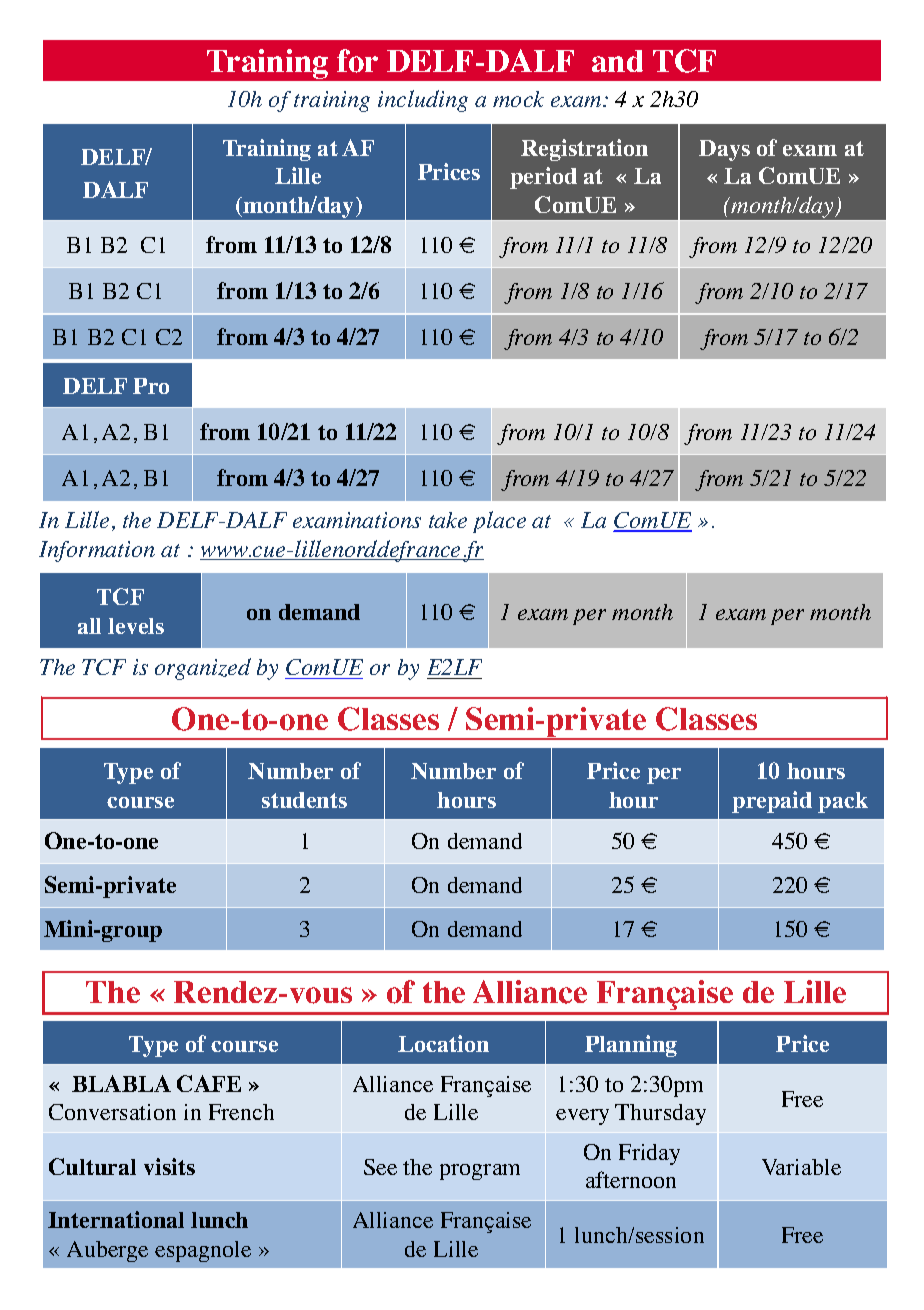 Image resolution: width=924 pixels, height=1310 pixels. Describe the element at coordinates (448, 520) in the document. I see `take` at that location.
